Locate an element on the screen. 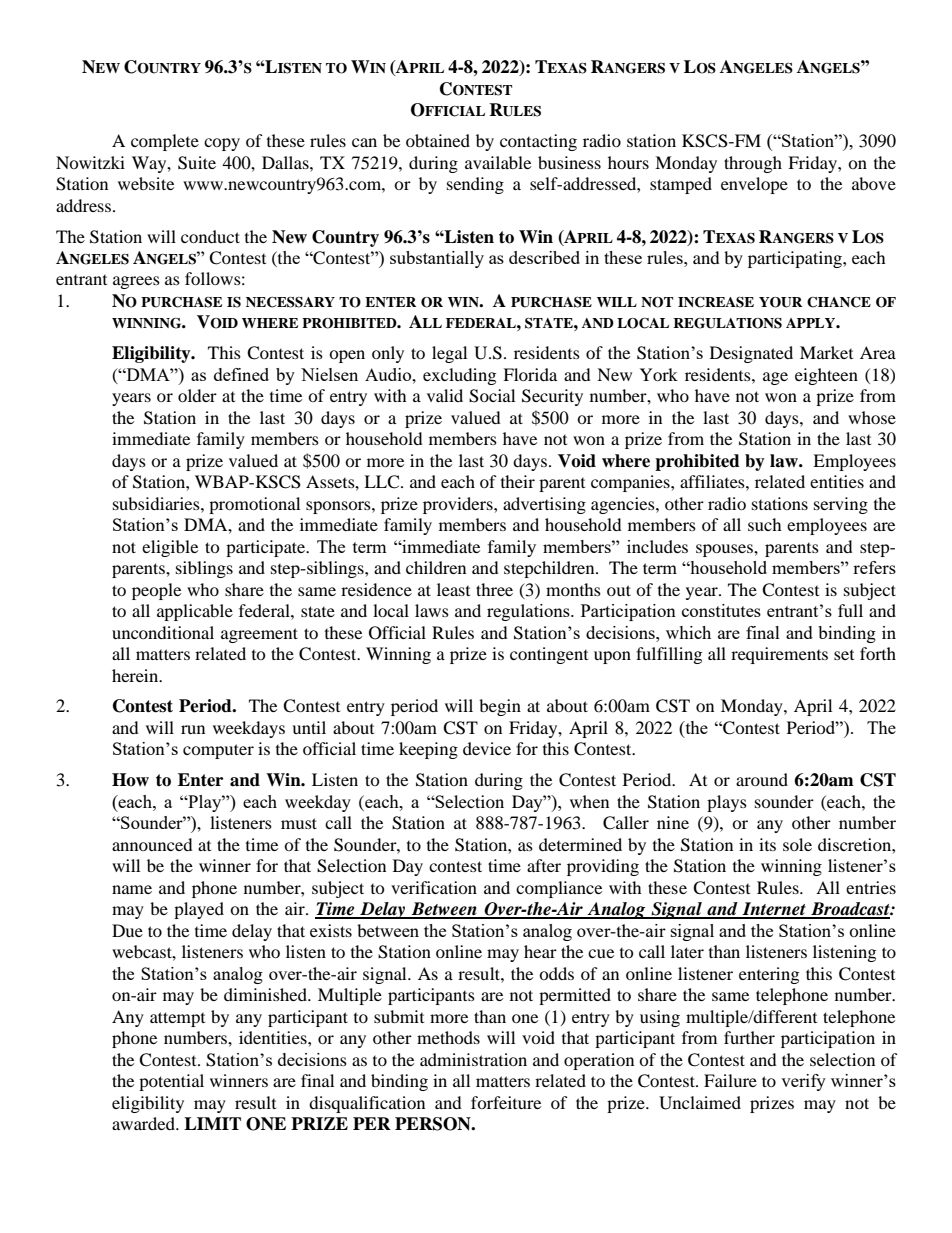  forfeiture is located at coordinates (506, 1102).
